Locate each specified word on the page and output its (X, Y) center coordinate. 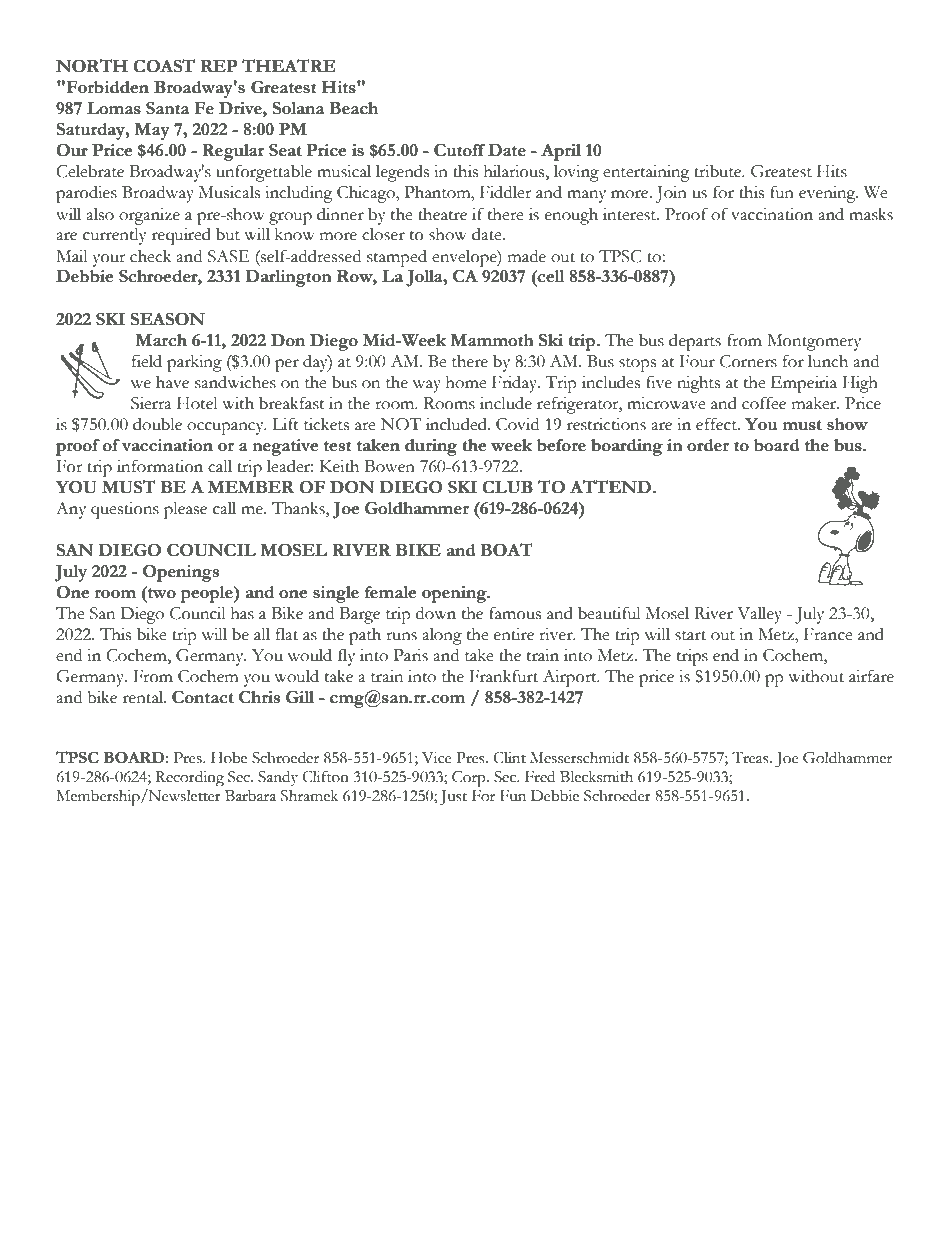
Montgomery (814, 342)
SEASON (168, 319)
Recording (189, 778)
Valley (759, 615)
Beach (353, 108)
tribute (719, 171)
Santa (167, 108)
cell (550, 276)
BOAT (506, 550)
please (185, 510)
